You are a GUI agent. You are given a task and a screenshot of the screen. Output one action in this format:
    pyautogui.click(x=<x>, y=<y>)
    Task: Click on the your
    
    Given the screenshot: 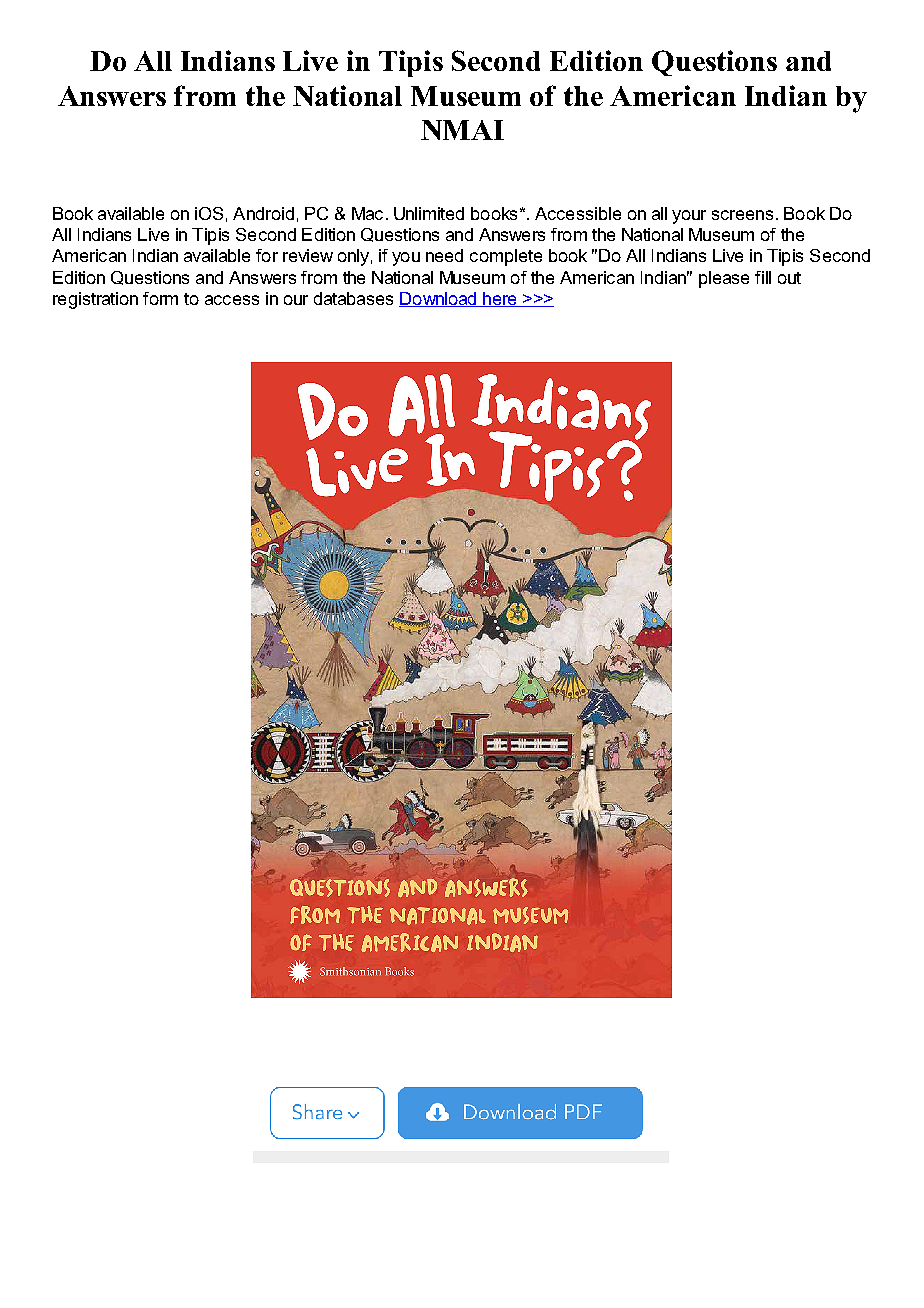 What is the action you would take?
    pyautogui.click(x=689, y=217)
